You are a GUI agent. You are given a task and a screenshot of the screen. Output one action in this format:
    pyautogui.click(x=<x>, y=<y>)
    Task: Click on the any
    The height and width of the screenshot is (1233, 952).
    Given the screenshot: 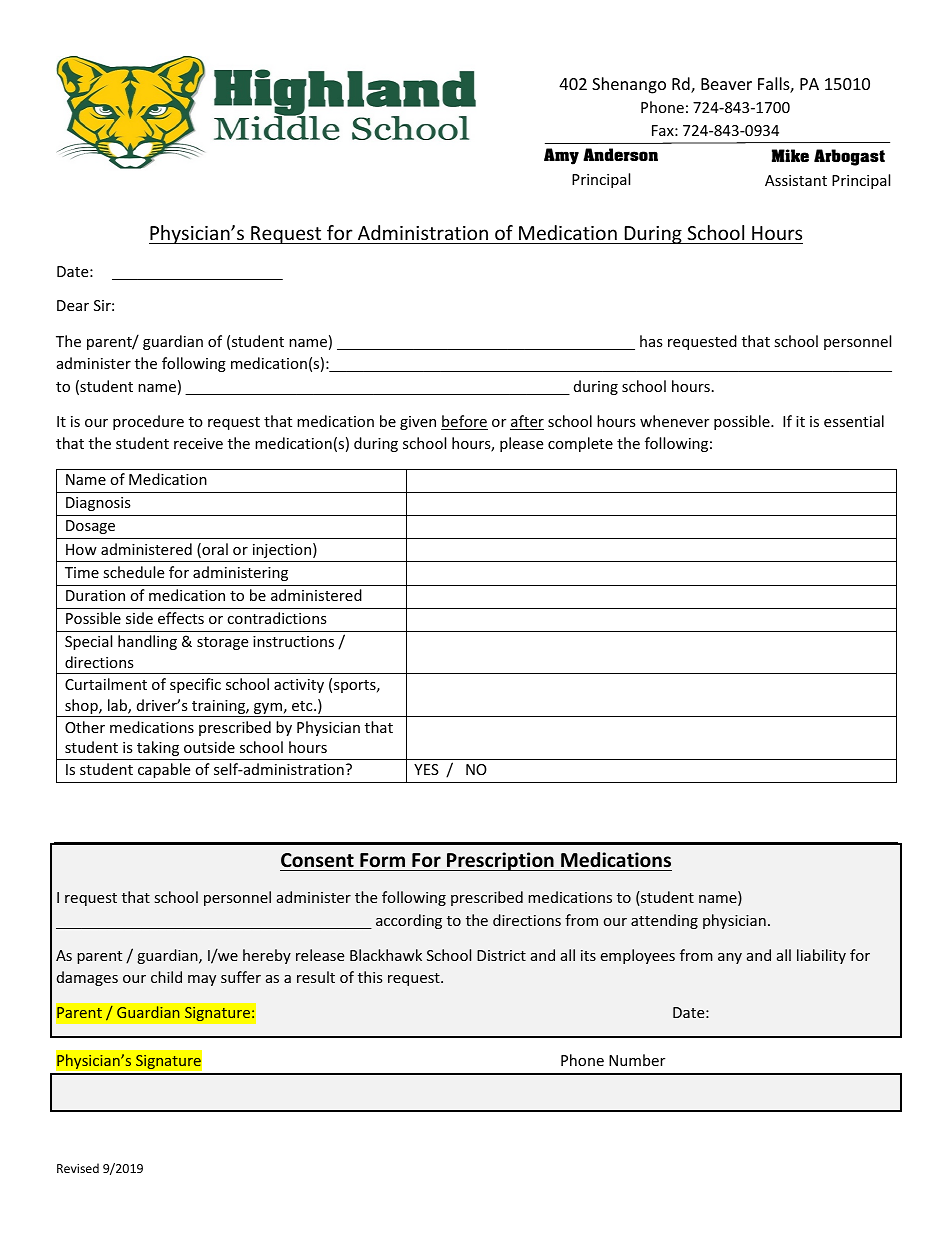 What is the action you would take?
    pyautogui.click(x=730, y=958)
